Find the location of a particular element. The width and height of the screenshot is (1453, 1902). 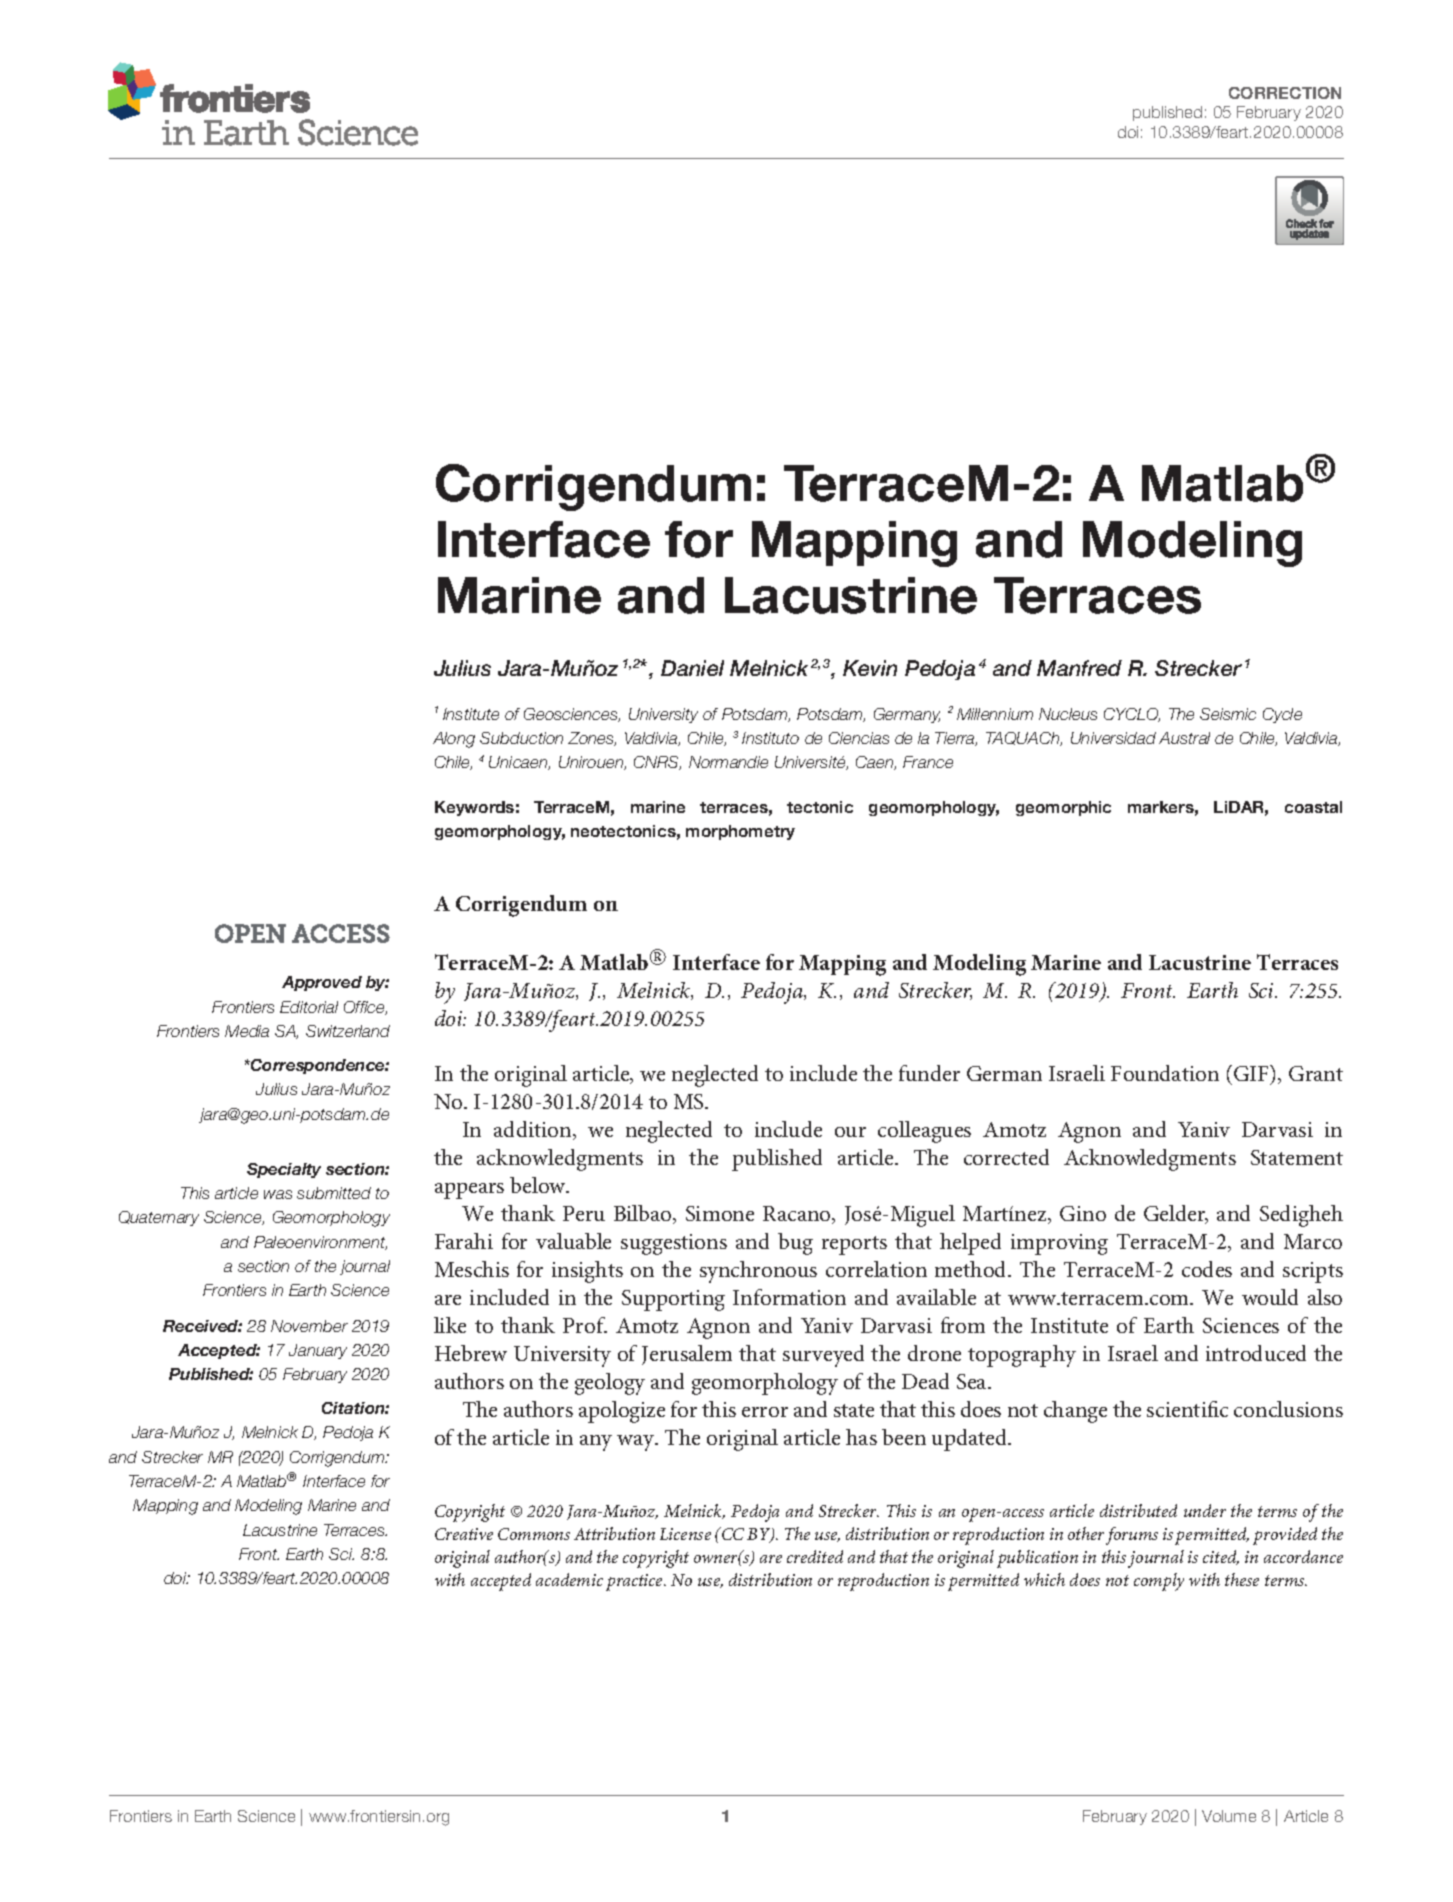

Kevin is located at coordinates (870, 668).
